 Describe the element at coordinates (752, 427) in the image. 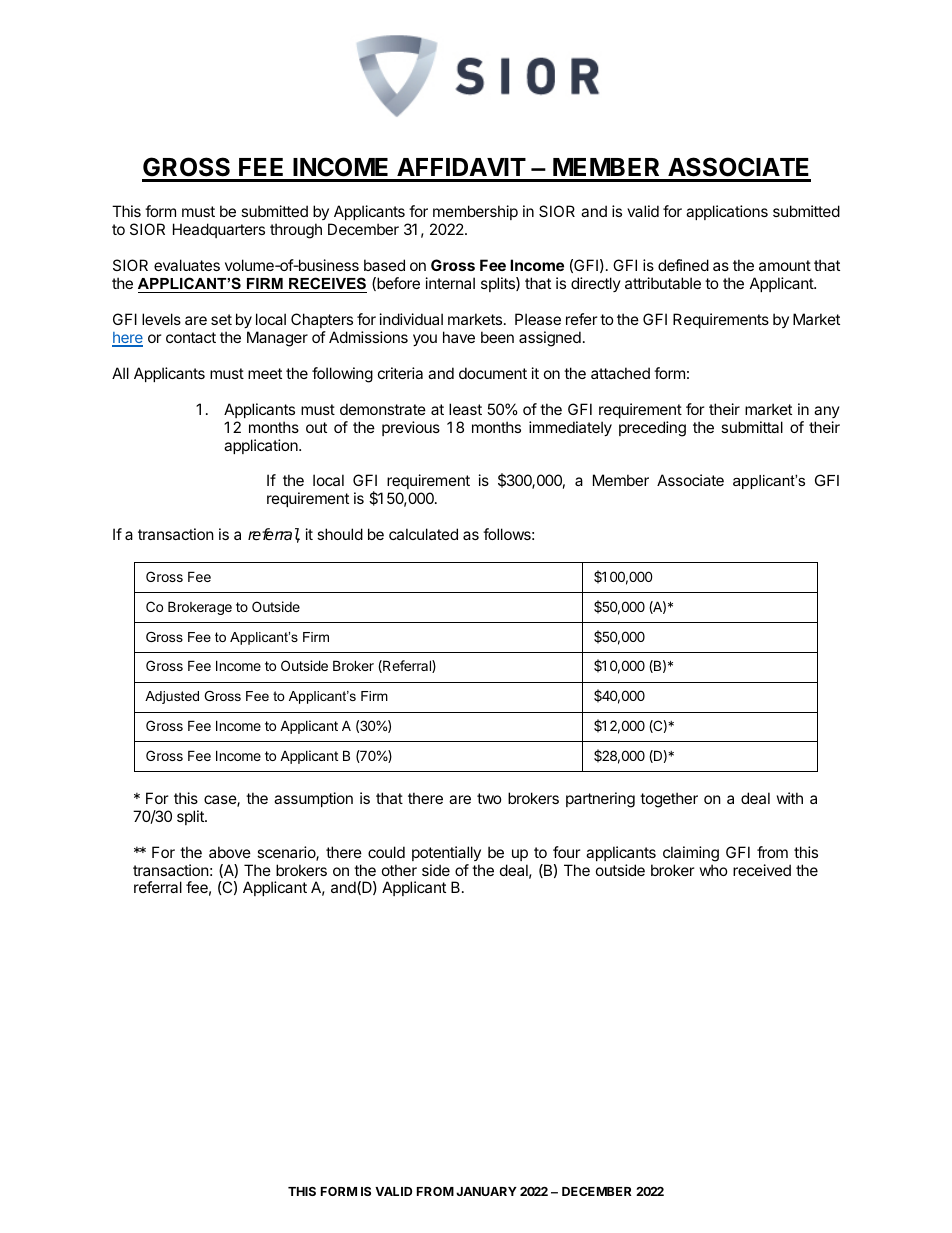

I see `submittal` at that location.
